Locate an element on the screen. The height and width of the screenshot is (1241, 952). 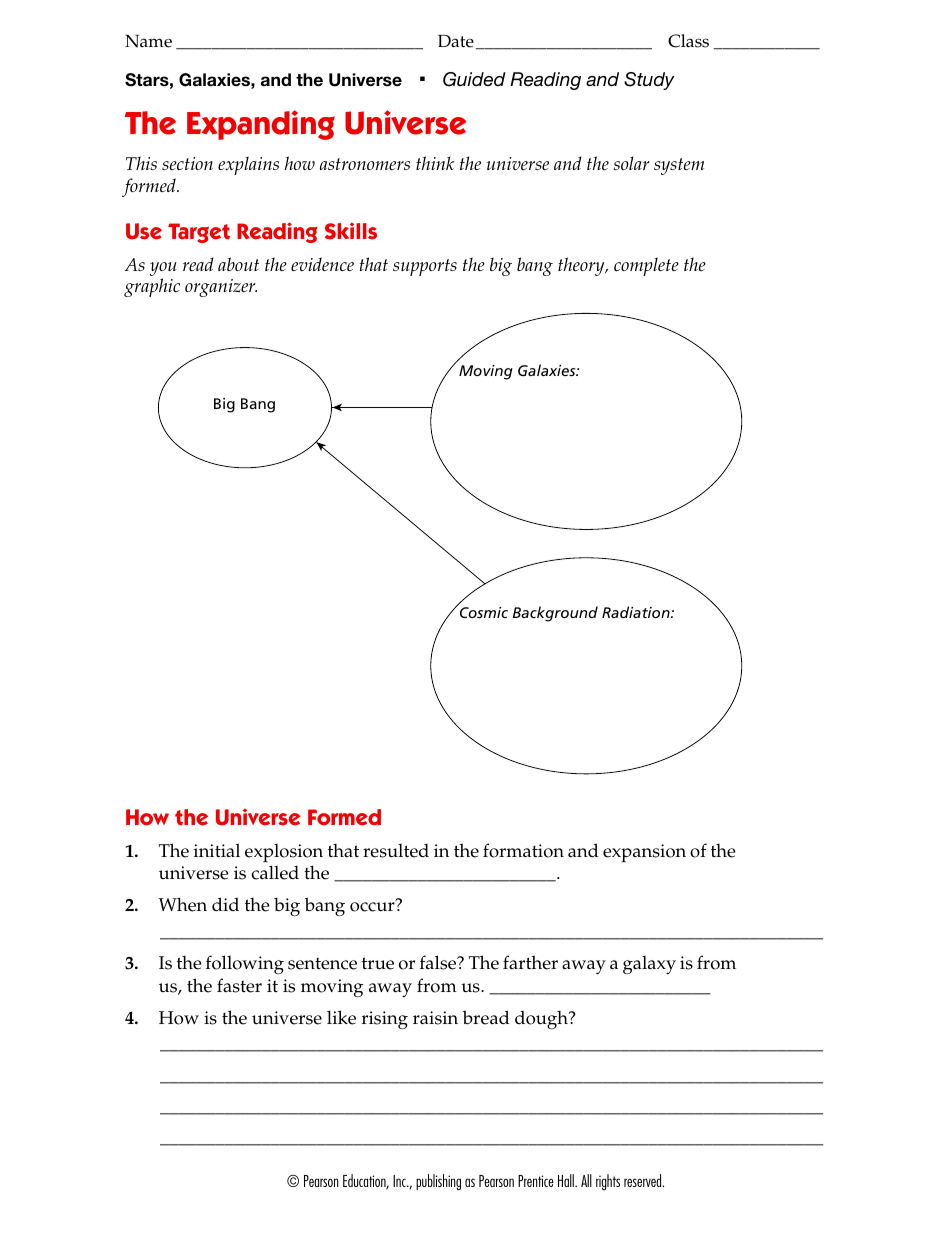
Inc is located at coordinates (400, 1181).
